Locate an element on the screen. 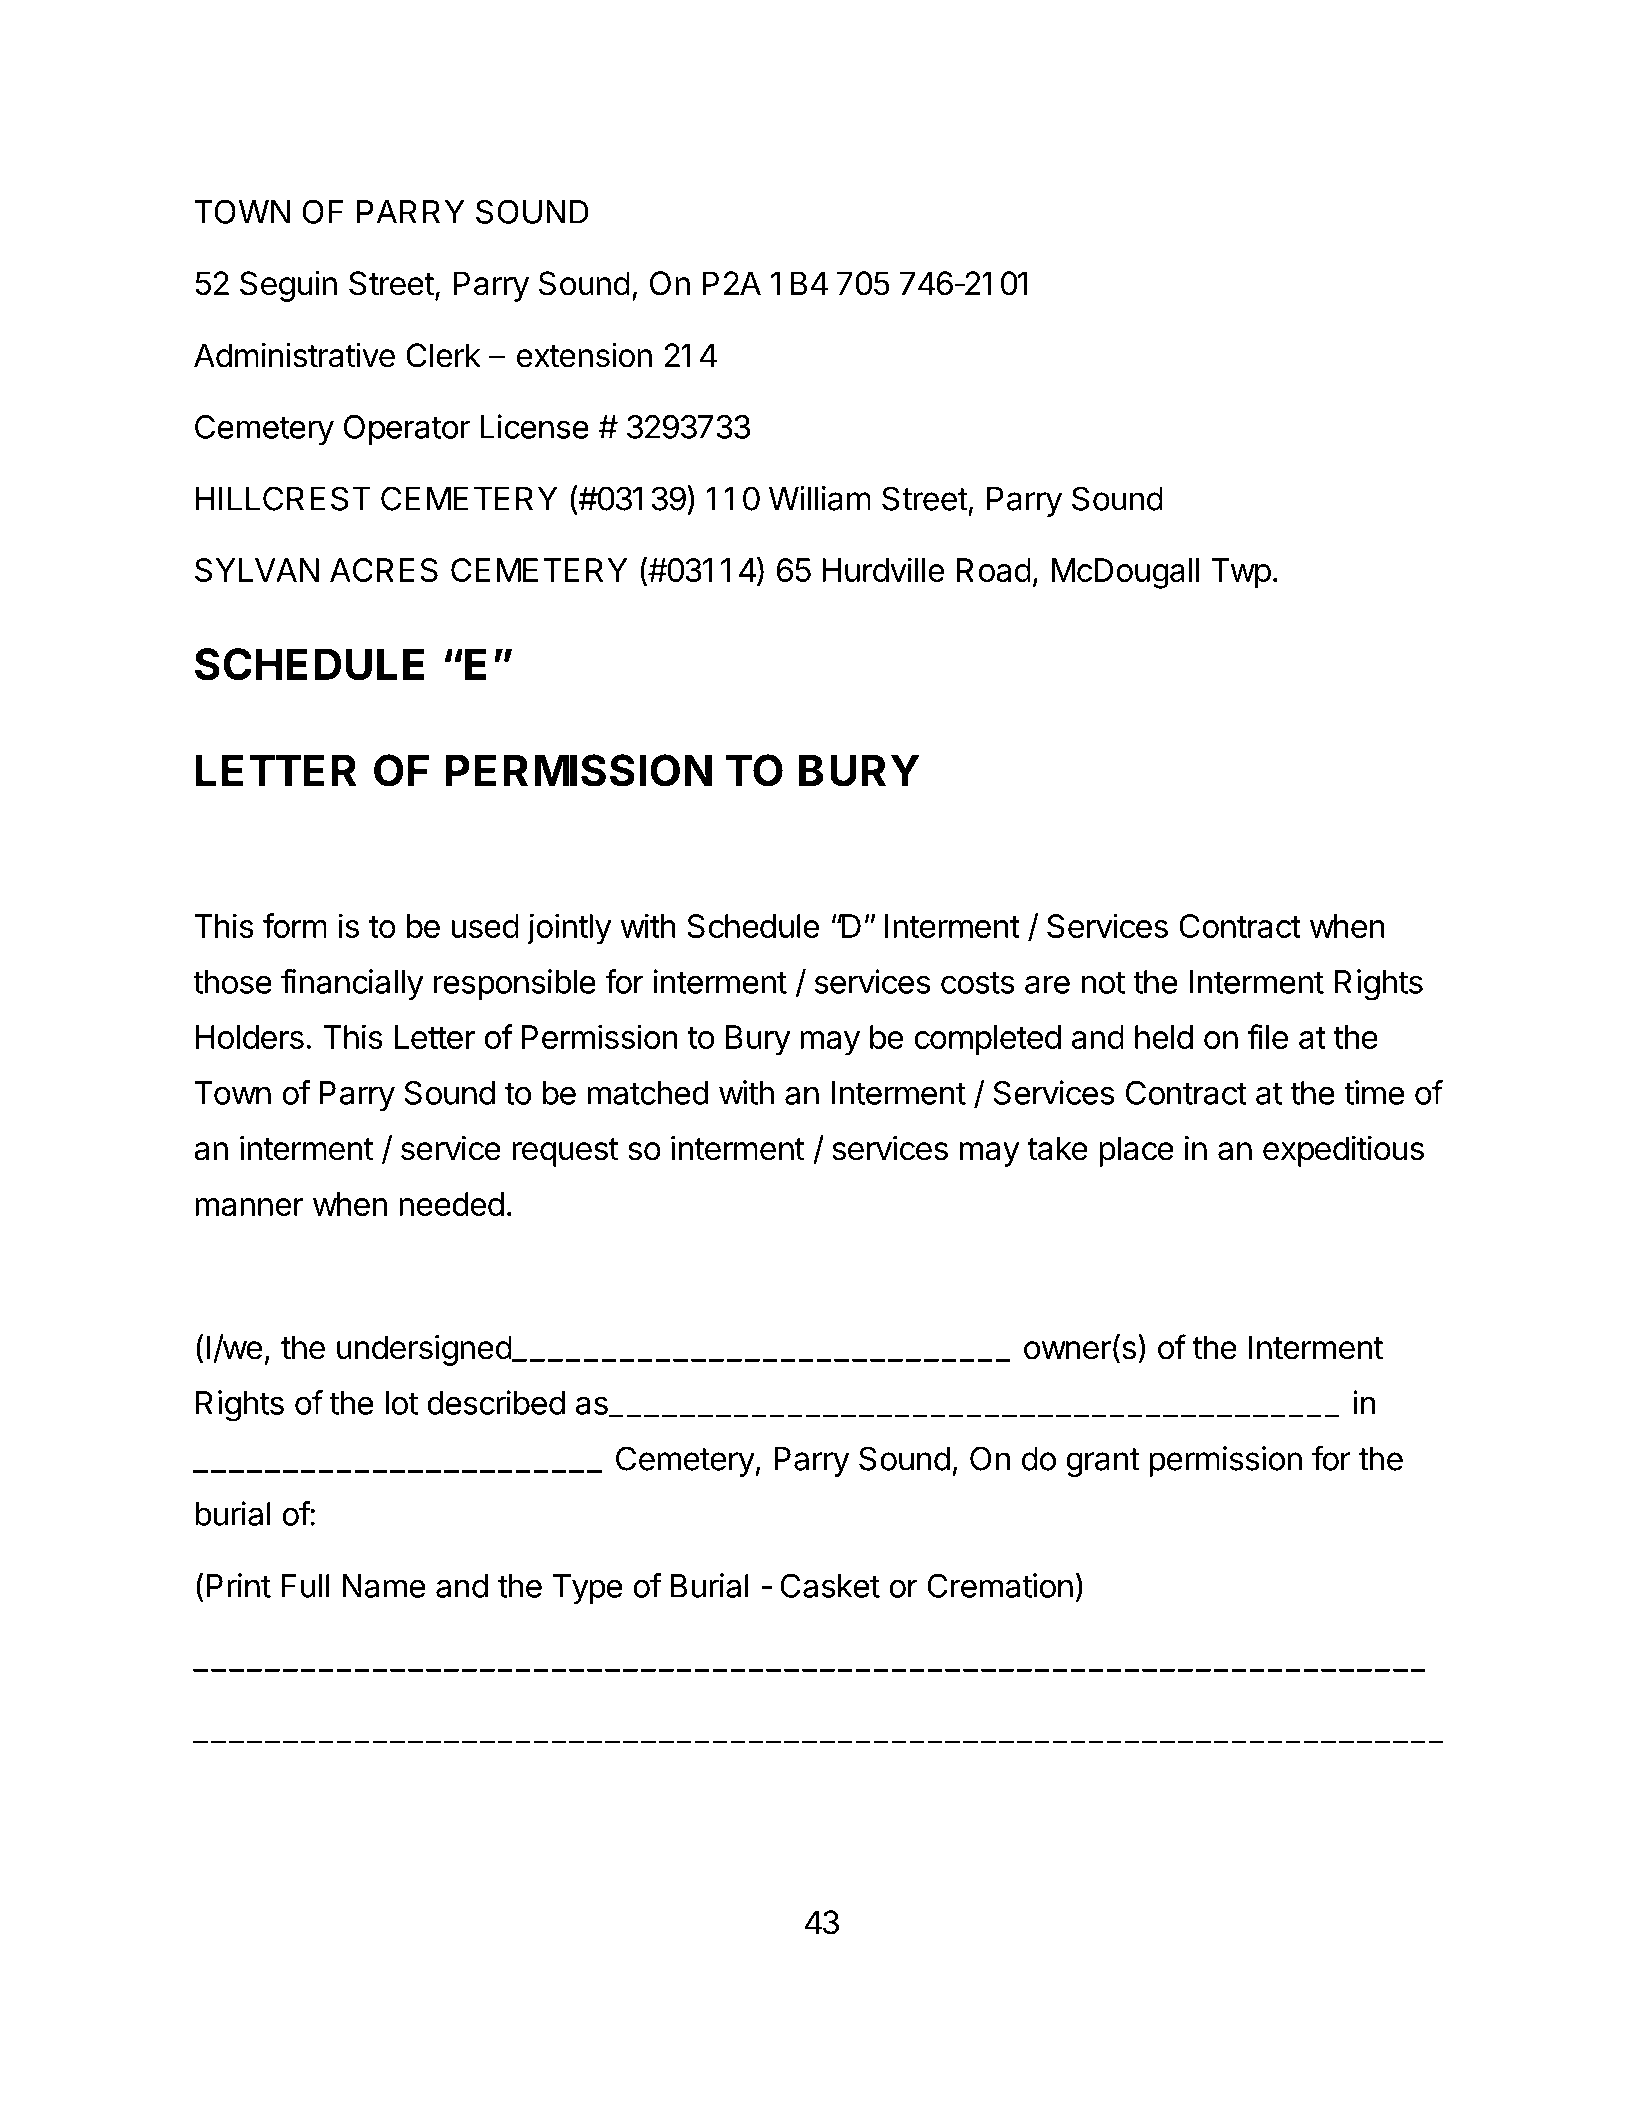 The width and height of the screenshot is (1642, 2126). not is located at coordinates (1103, 982).
